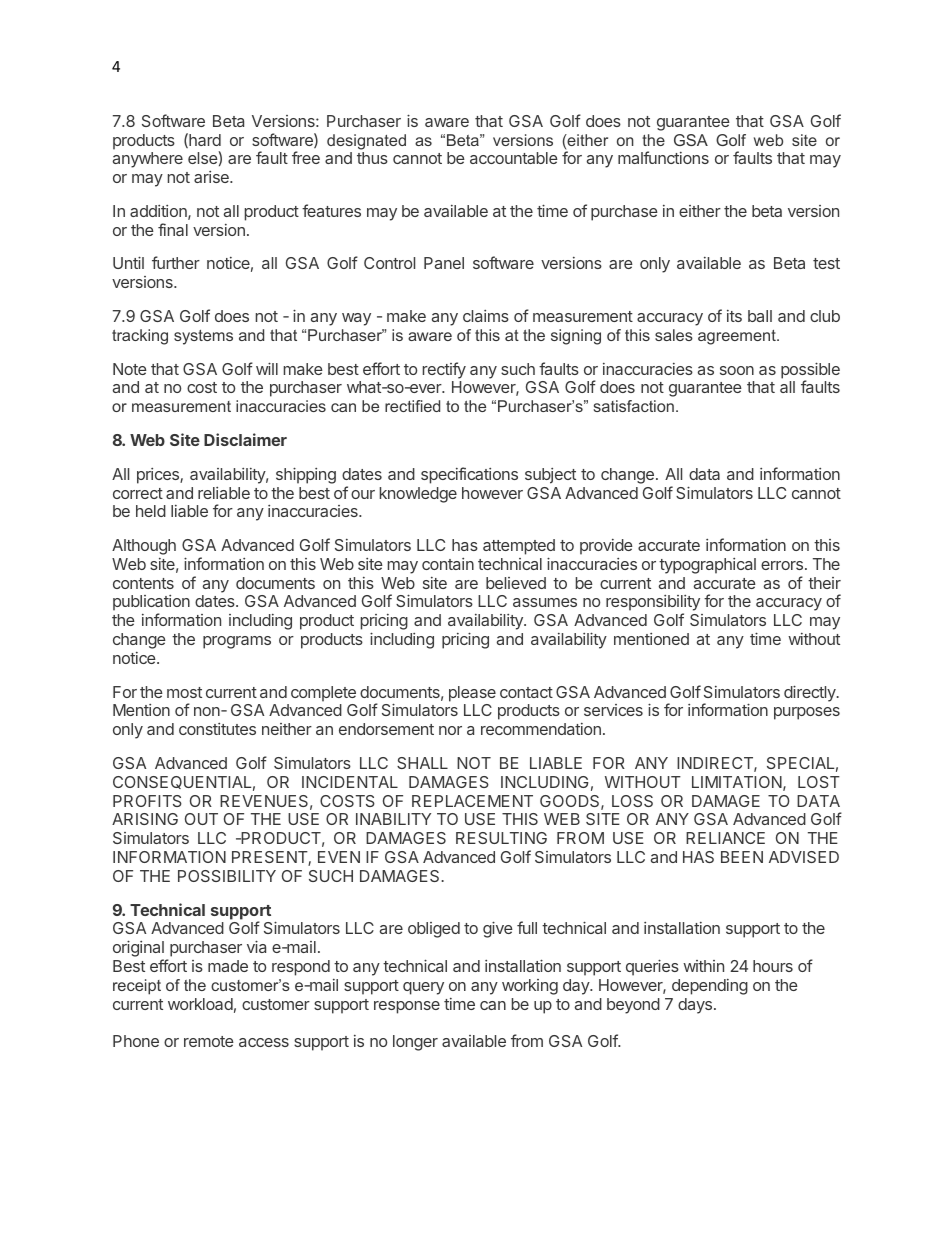 Image resolution: width=952 pixels, height=1233 pixels. What do you see at coordinates (472, 801) in the page?
I see `REPLACEMENT` at bounding box center [472, 801].
